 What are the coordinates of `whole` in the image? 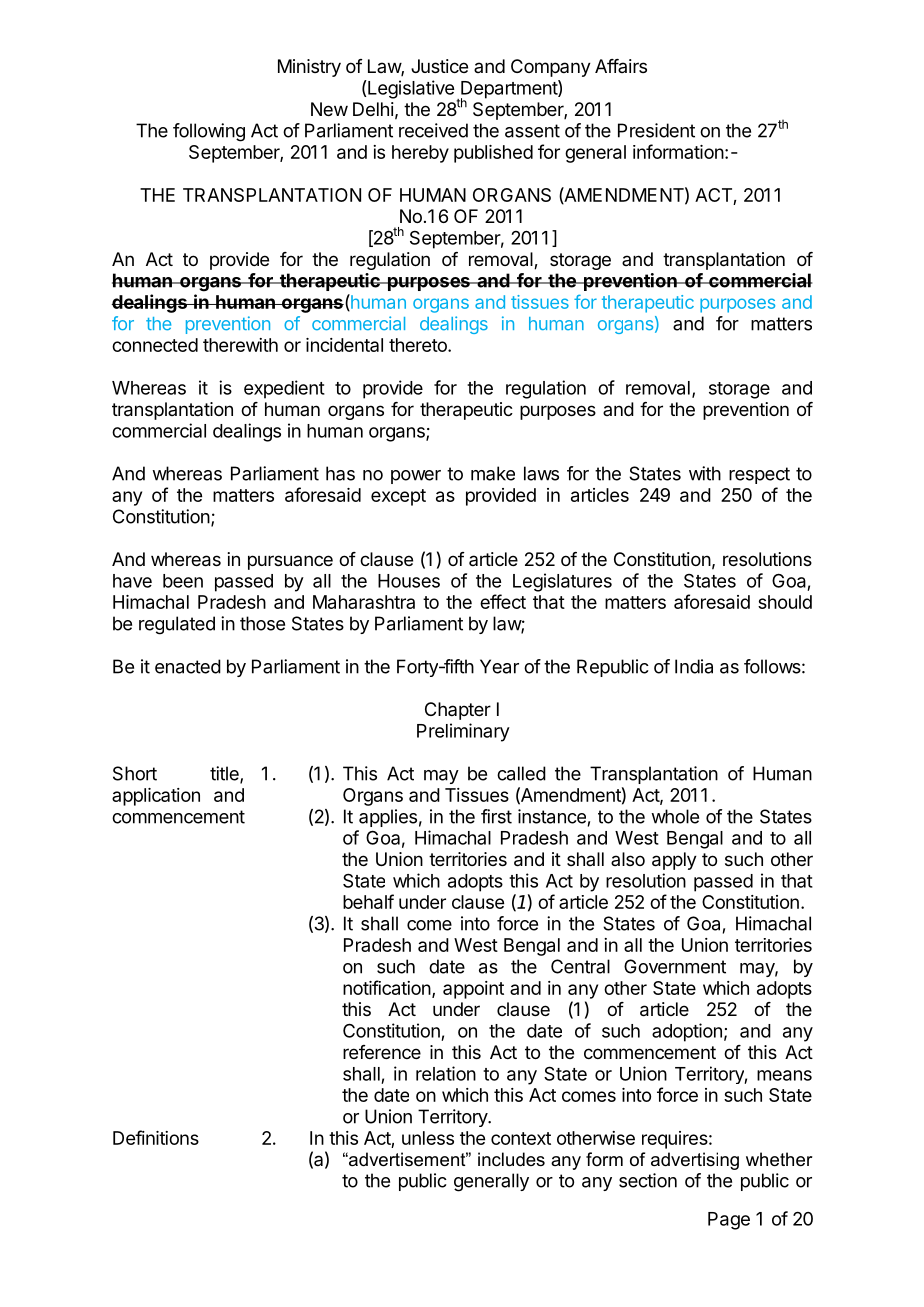 It's located at (675, 816).
